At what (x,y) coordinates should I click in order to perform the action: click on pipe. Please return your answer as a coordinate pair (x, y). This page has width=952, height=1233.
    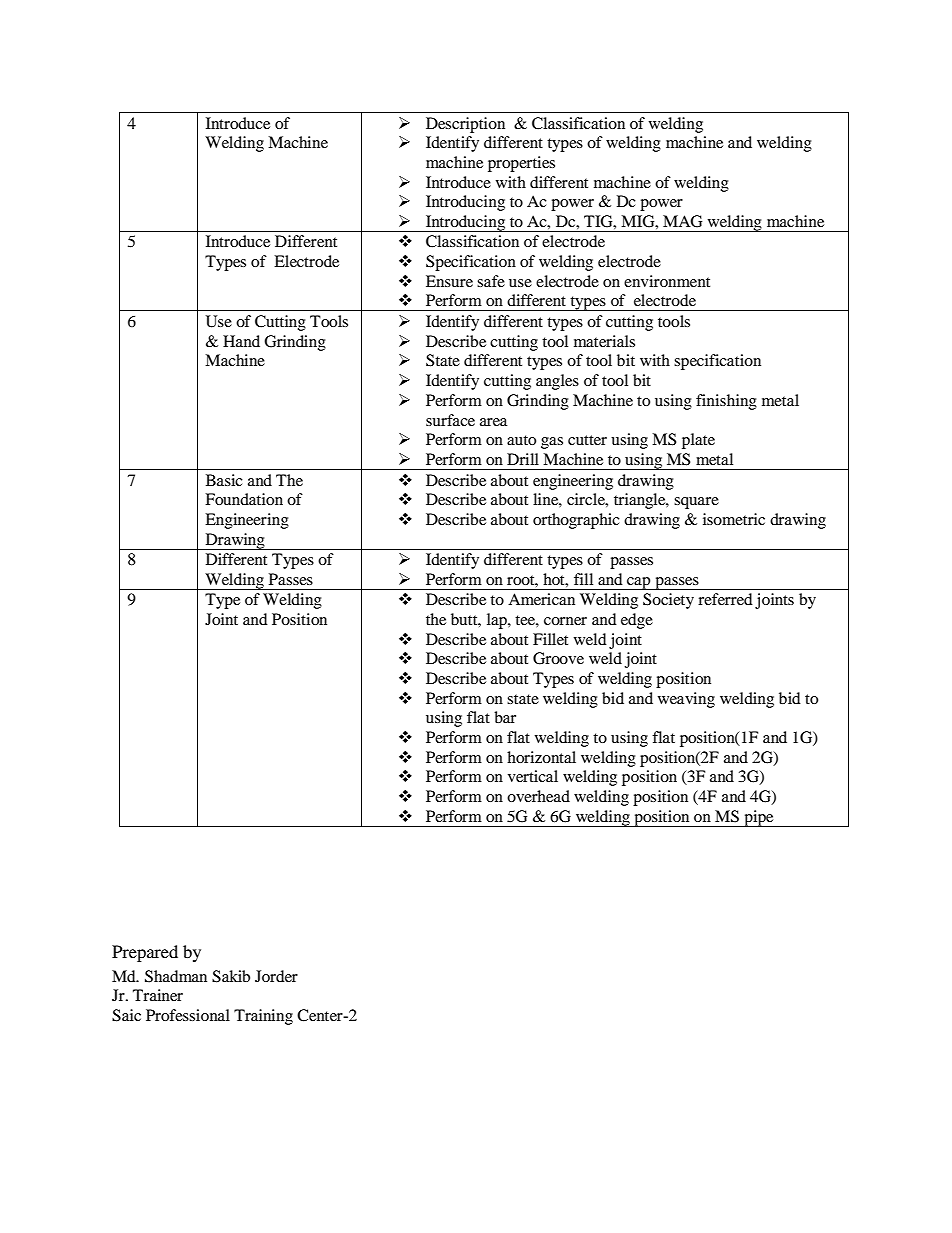
    Looking at the image, I should click on (759, 818).
